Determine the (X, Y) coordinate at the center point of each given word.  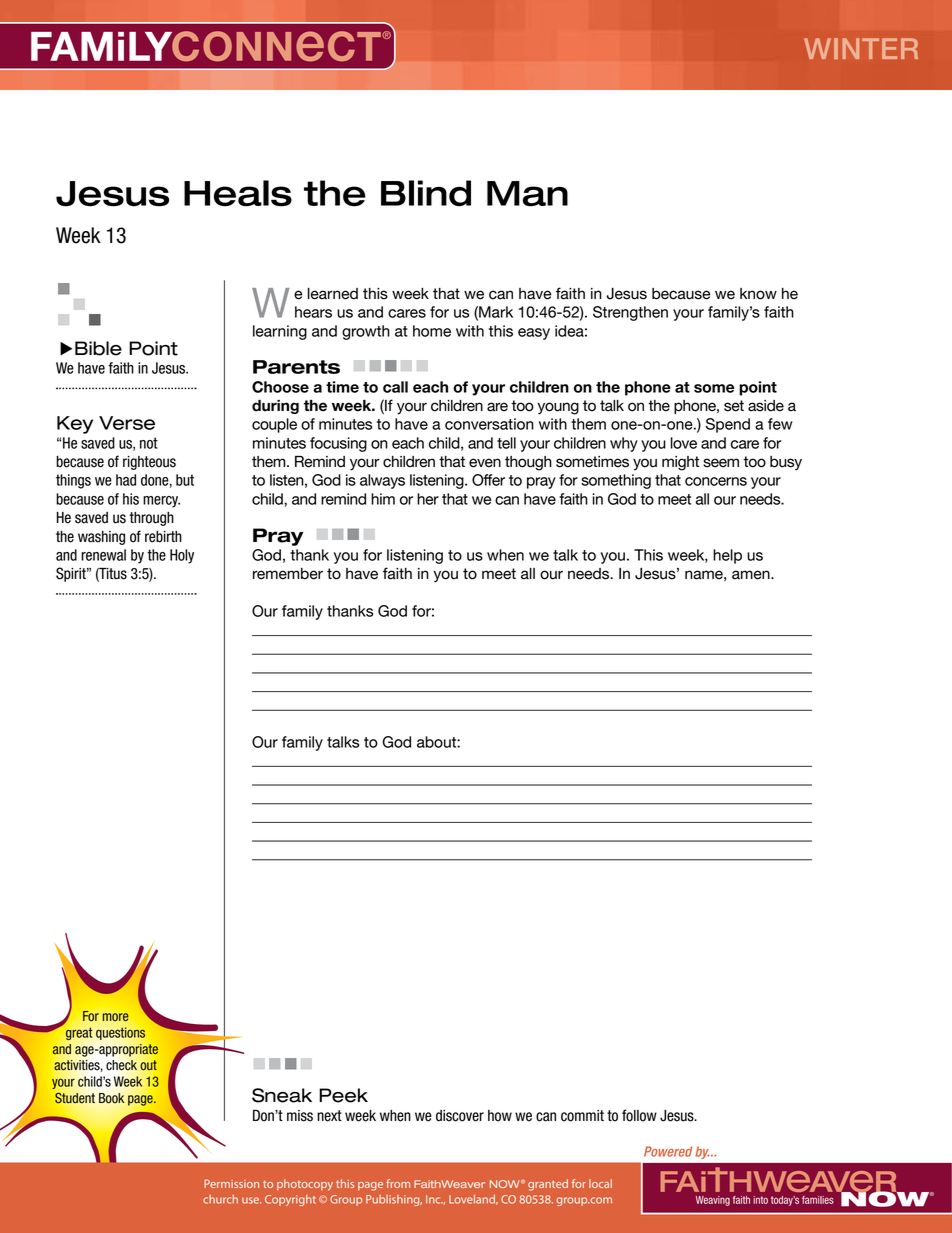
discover (460, 1116)
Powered (668, 1151)
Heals (238, 193)
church (220, 1199)
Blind (426, 193)
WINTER (861, 48)
